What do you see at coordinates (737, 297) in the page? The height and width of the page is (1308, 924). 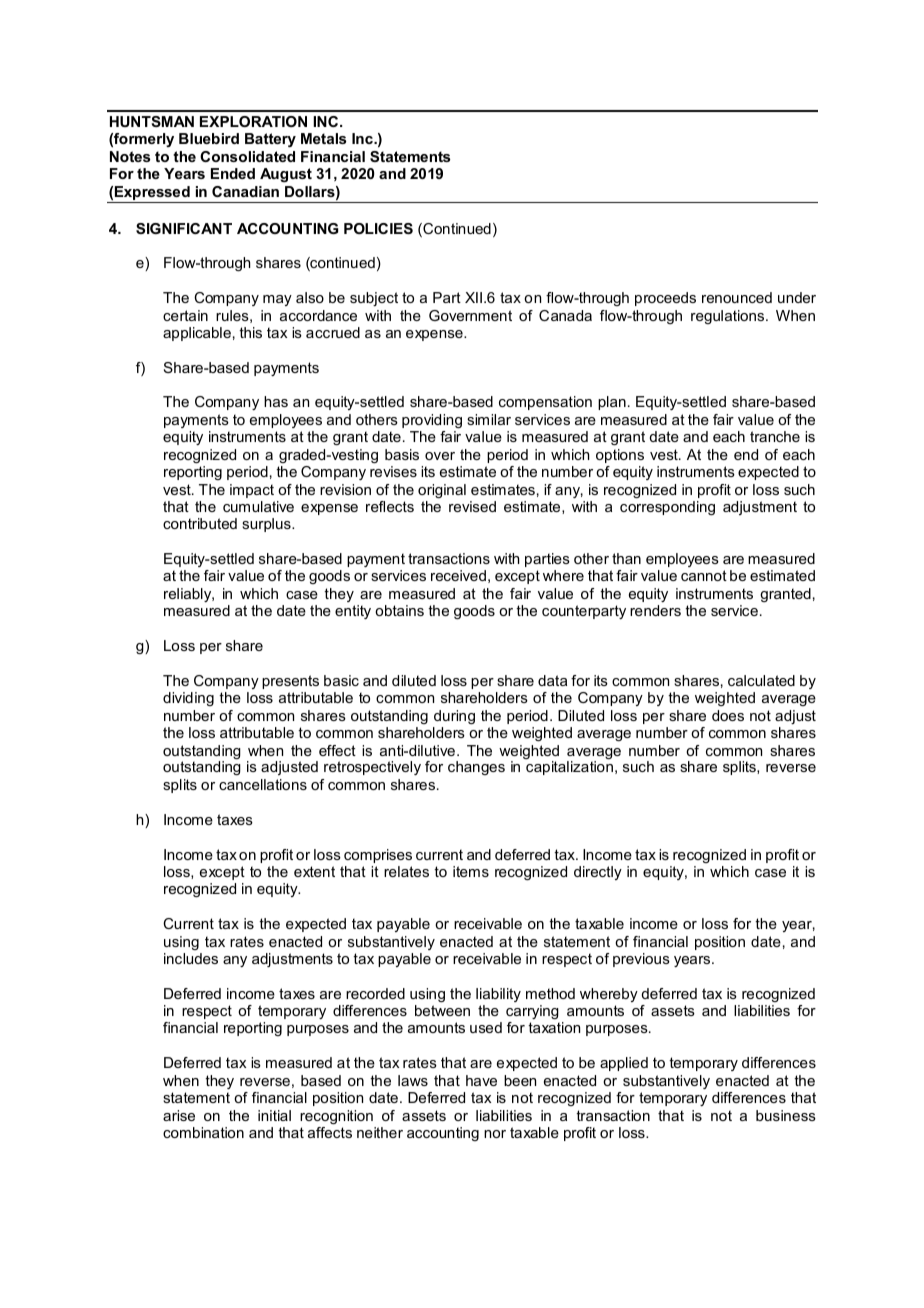 I see `renounced` at bounding box center [737, 297].
